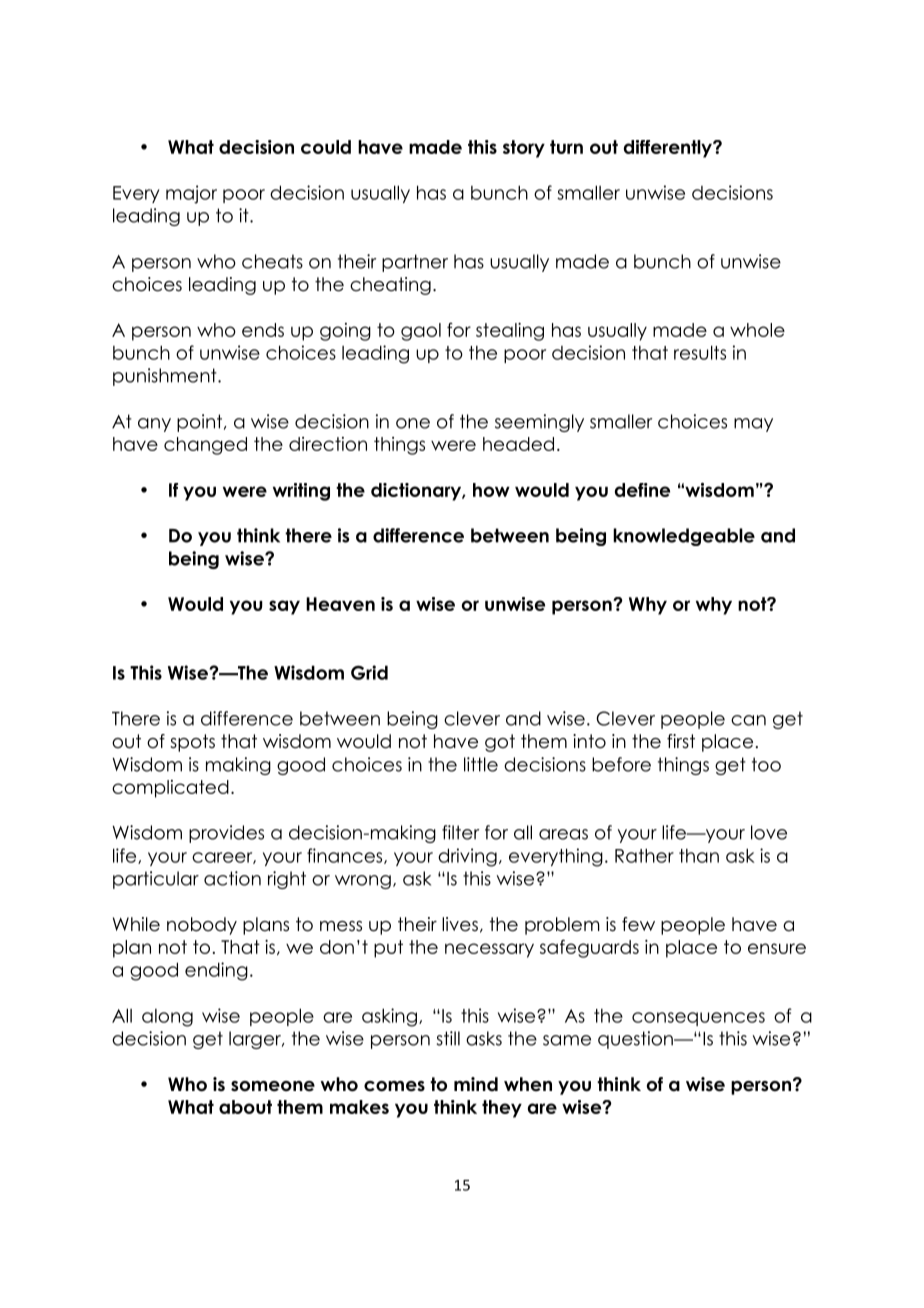 The width and height of the screenshot is (924, 1308). What do you see at coordinates (226, 834) in the screenshot?
I see `provides` at bounding box center [226, 834].
